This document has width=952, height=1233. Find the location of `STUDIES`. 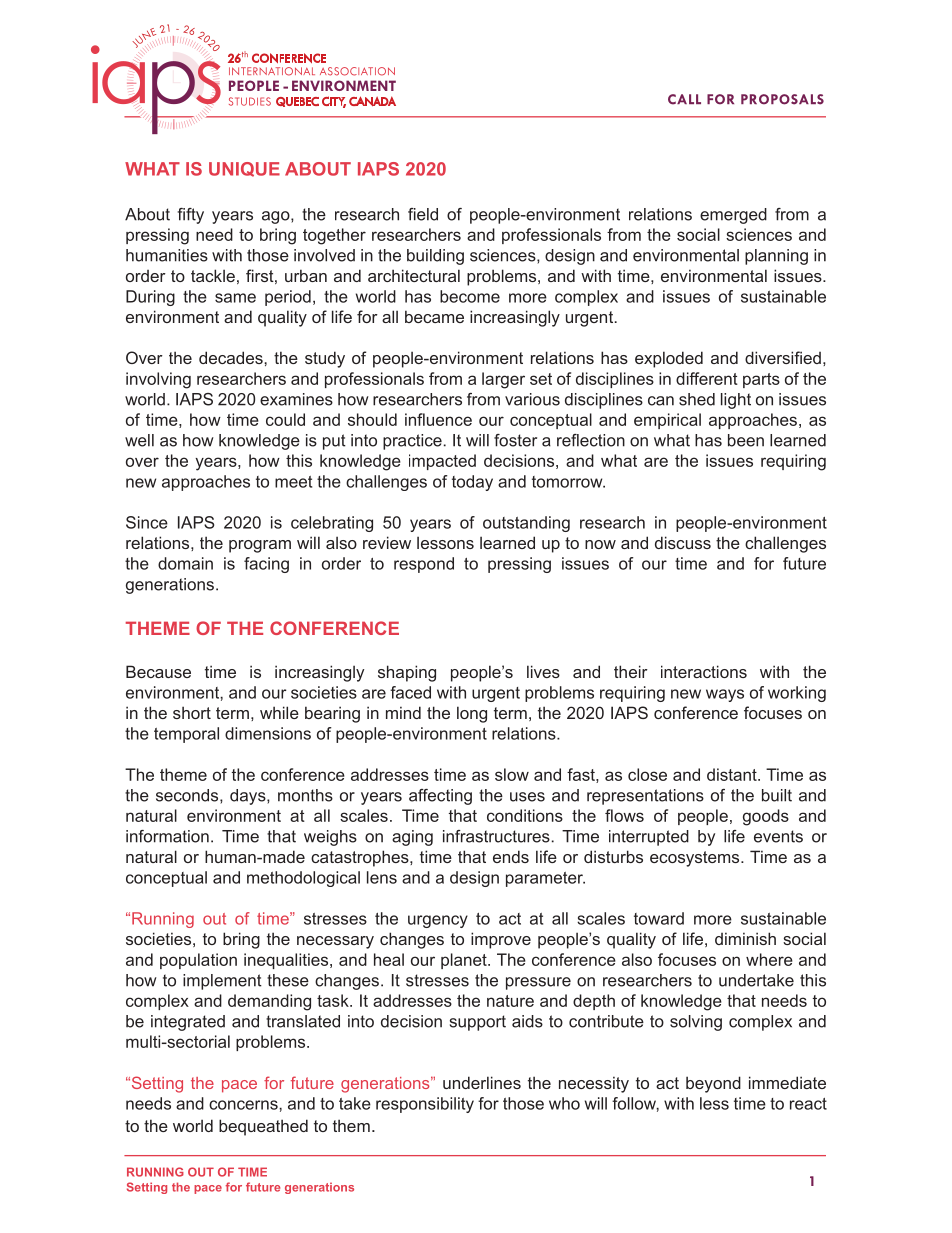

STUDIES is located at coordinates (250, 101).
